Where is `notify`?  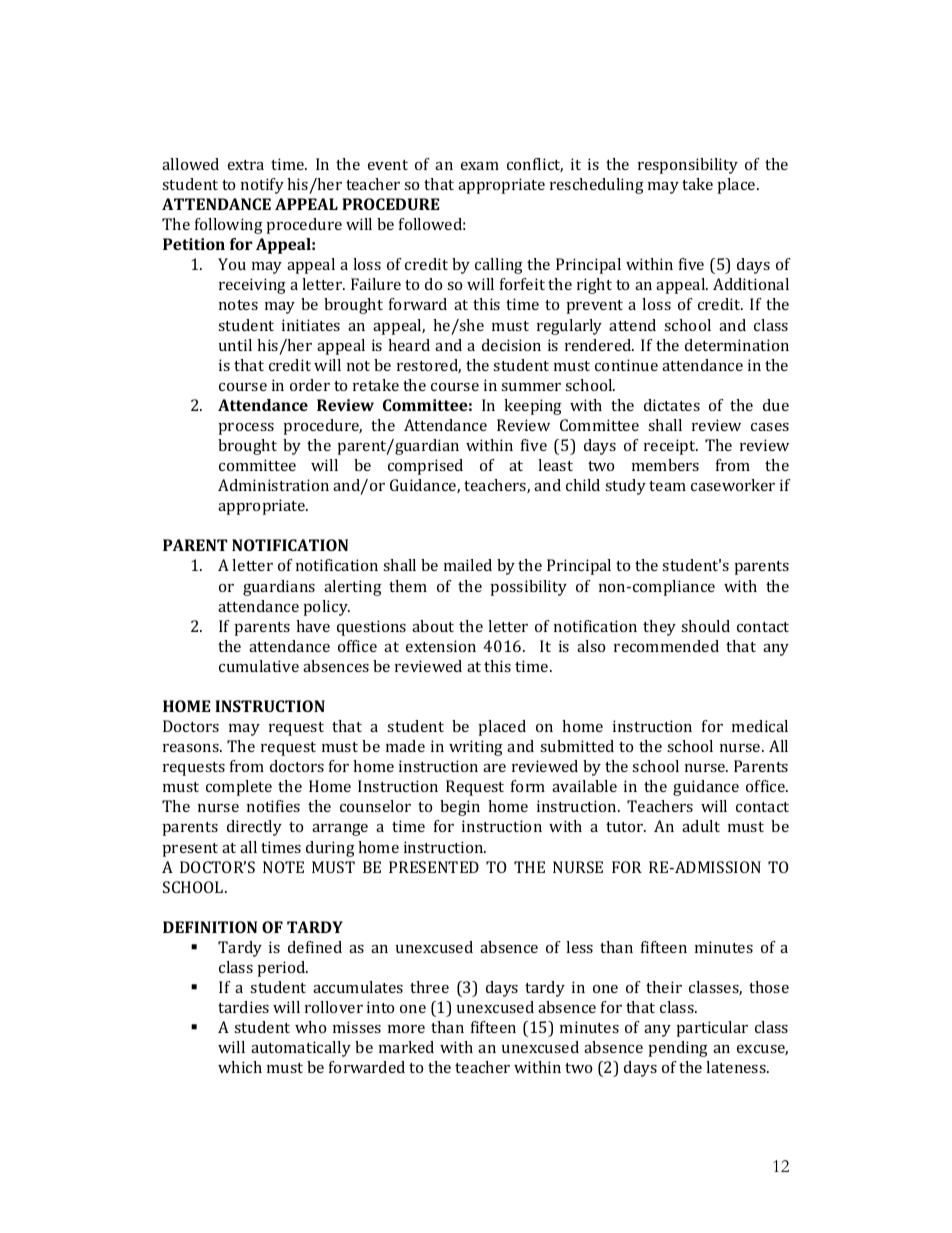
notify is located at coordinates (262, 186).
